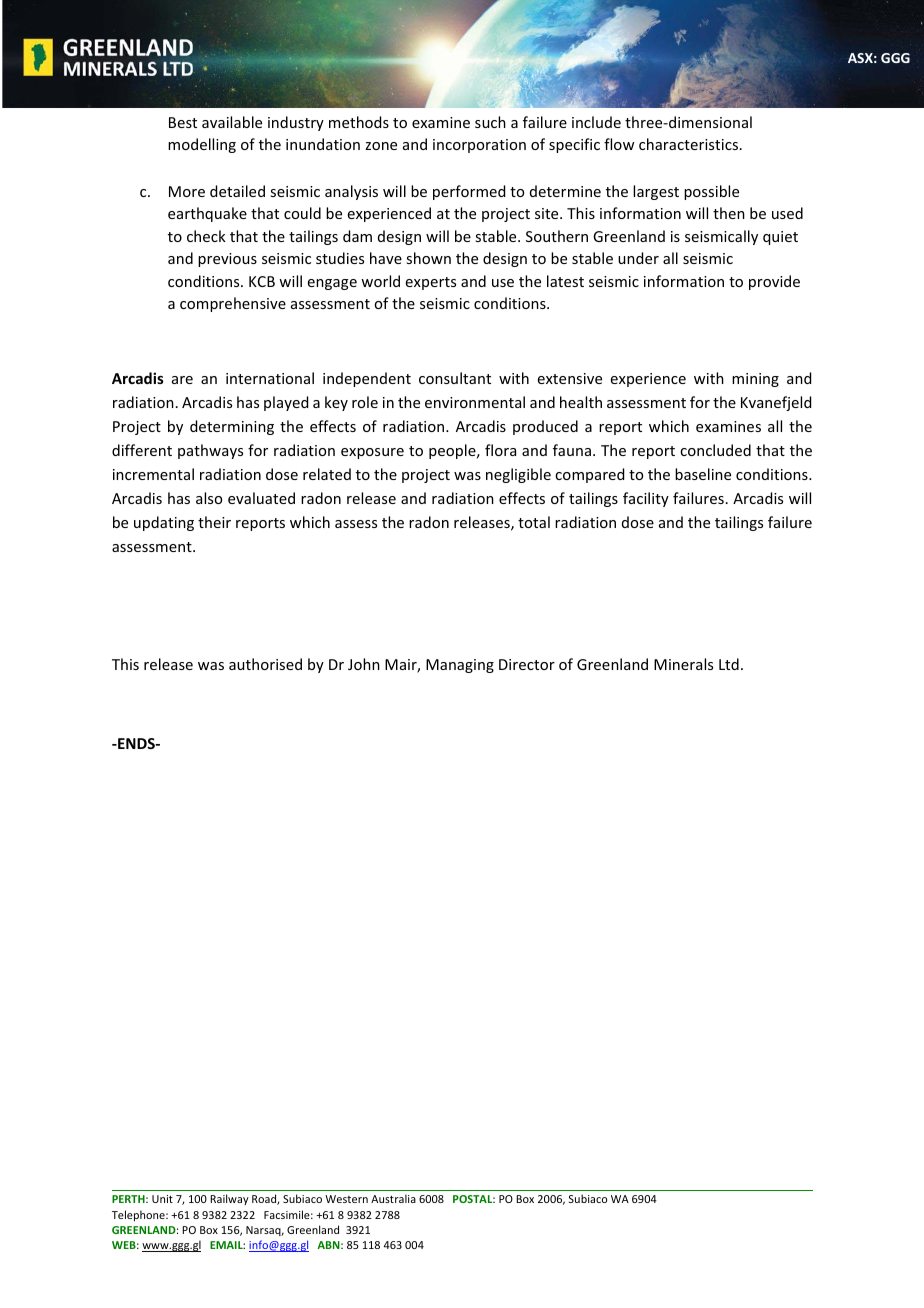 The height and width of the screenshot is (1308, 924). What do you see at coordinates (460, 666) in the screenshot?
I see `Managing` at bounding box center [460, 666].
